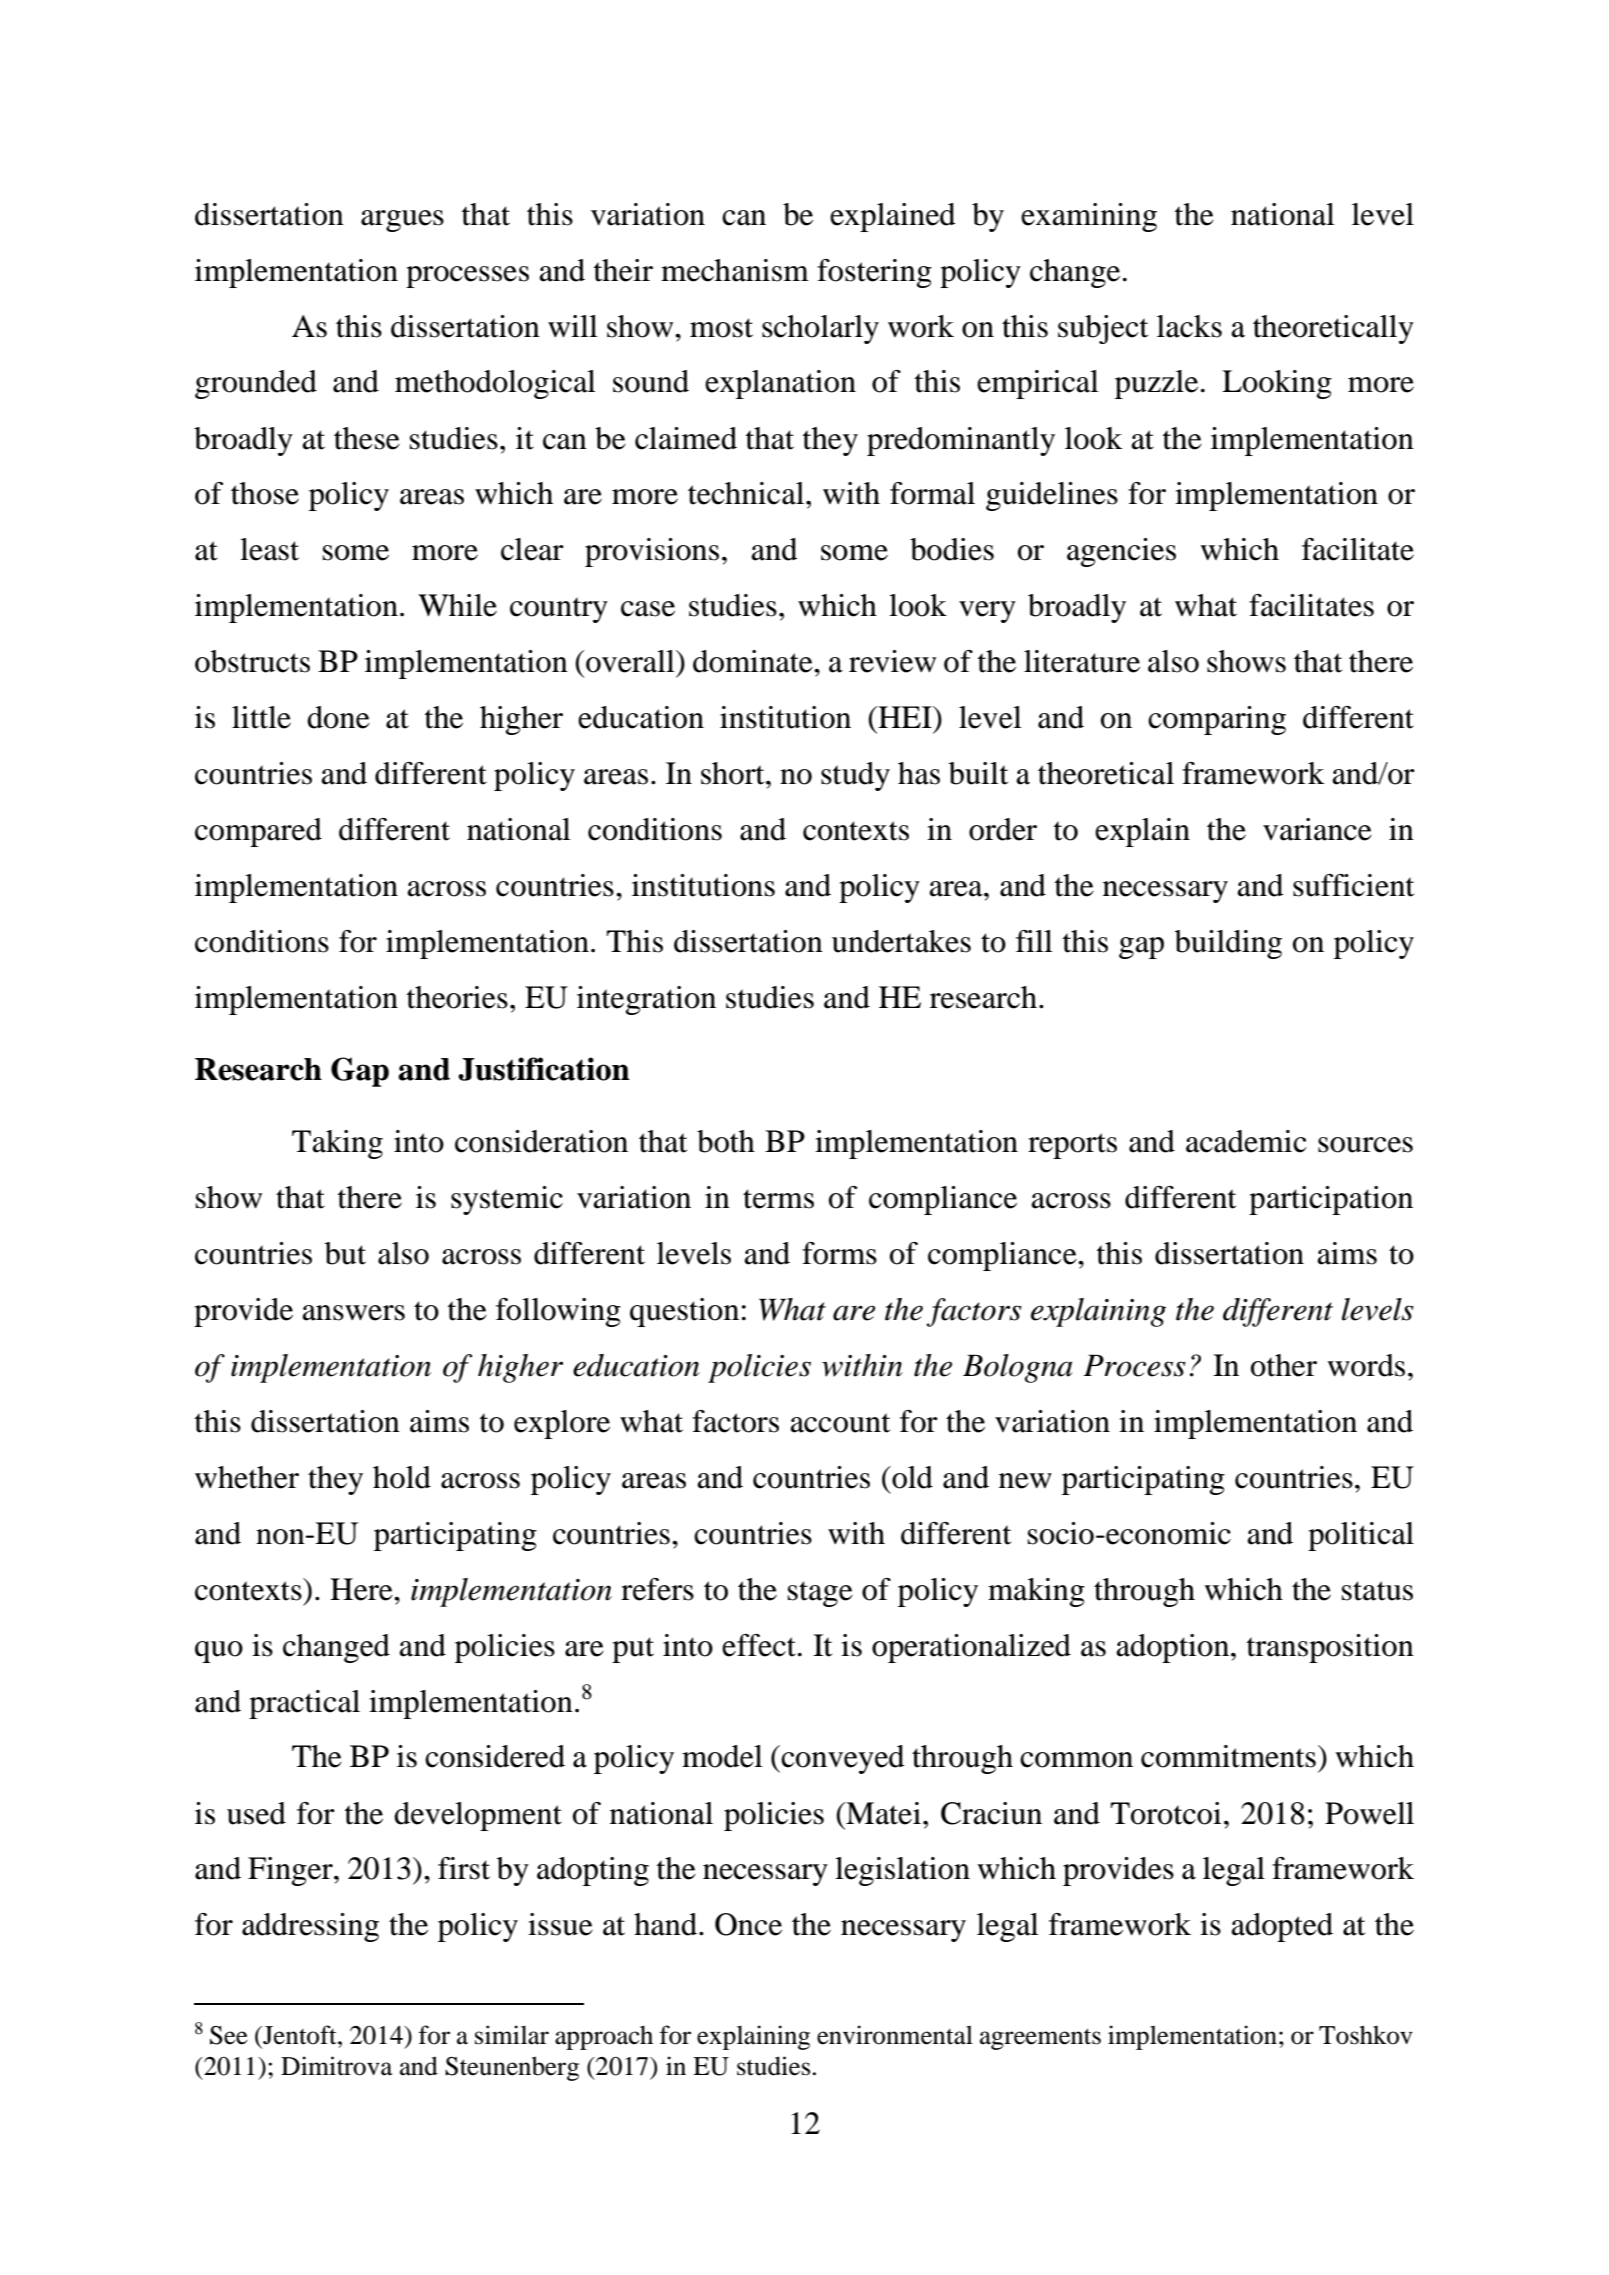 The image size is (1609, 2275). Describe the element at coordinates (402, 1477) in the page. I see `hold` at that location.
